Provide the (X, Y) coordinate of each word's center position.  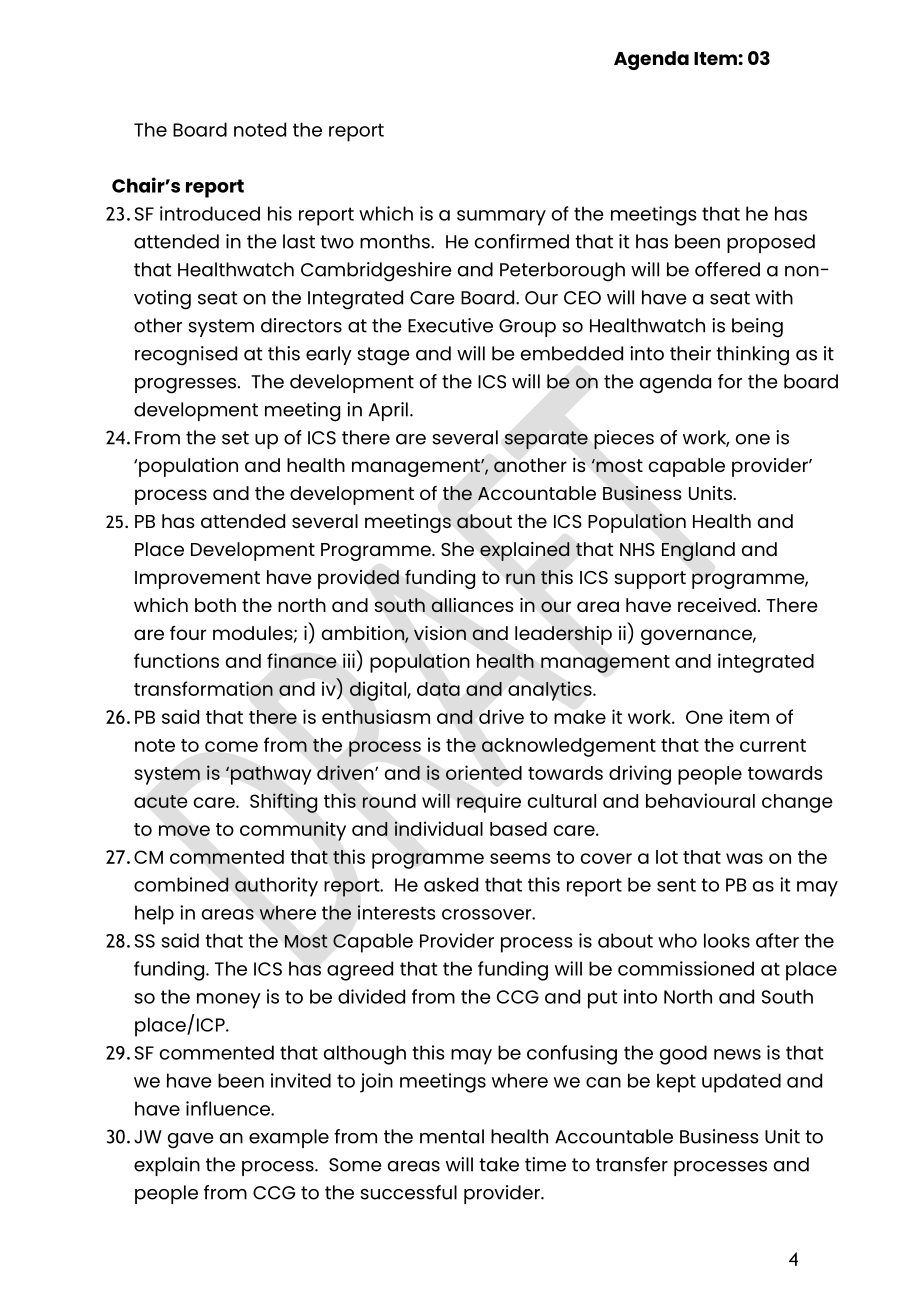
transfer (632, 1164)
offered (727, 269)
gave (191, 1141)
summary (501, 218)
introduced (210, 213)
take (499, 1164)
